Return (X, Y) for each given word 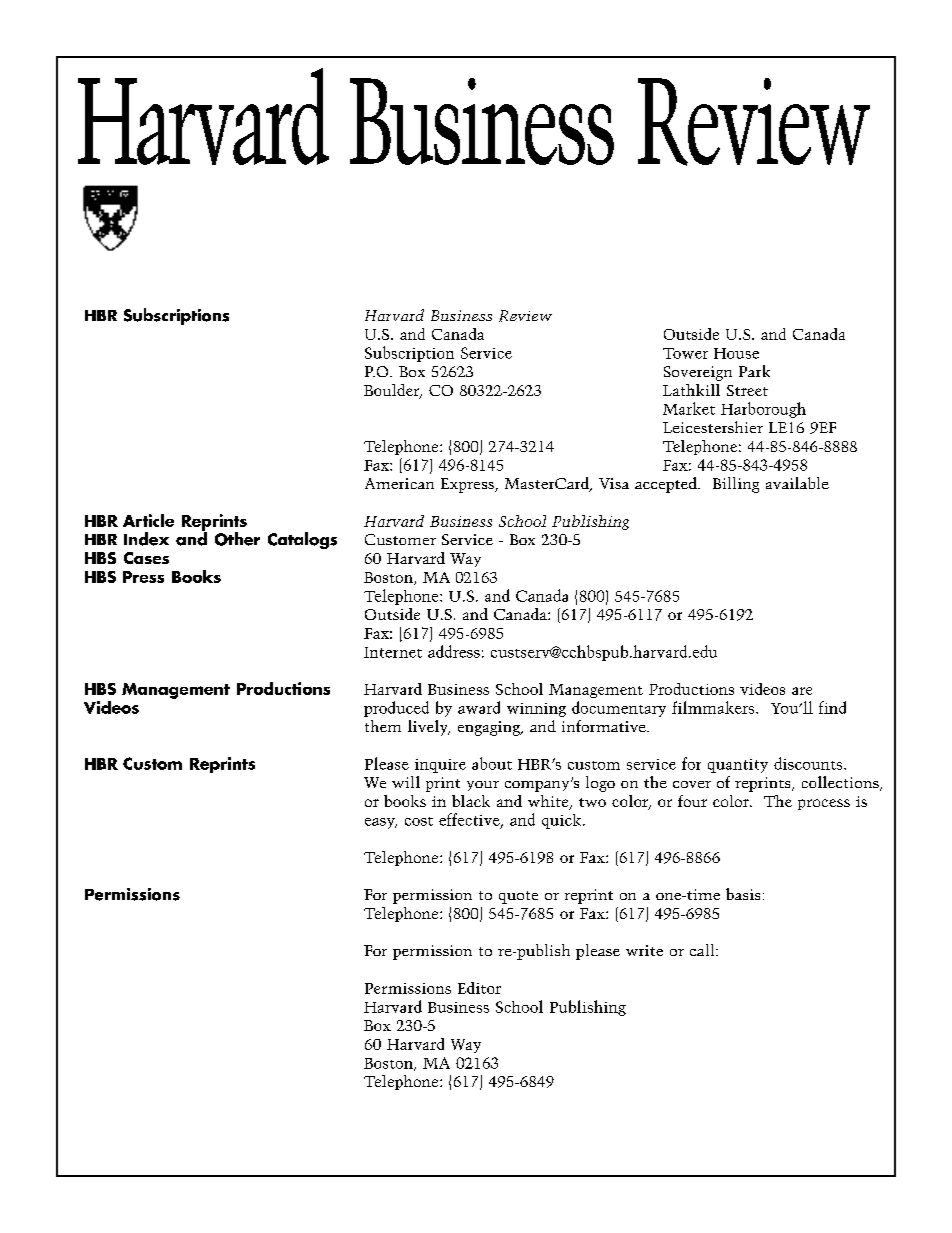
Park (754, 371)
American (399, 483)
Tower (685, 353)
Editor (479, 988)
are (802, 691)
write (644, 950)
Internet (393, 652)
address (454, 651)
